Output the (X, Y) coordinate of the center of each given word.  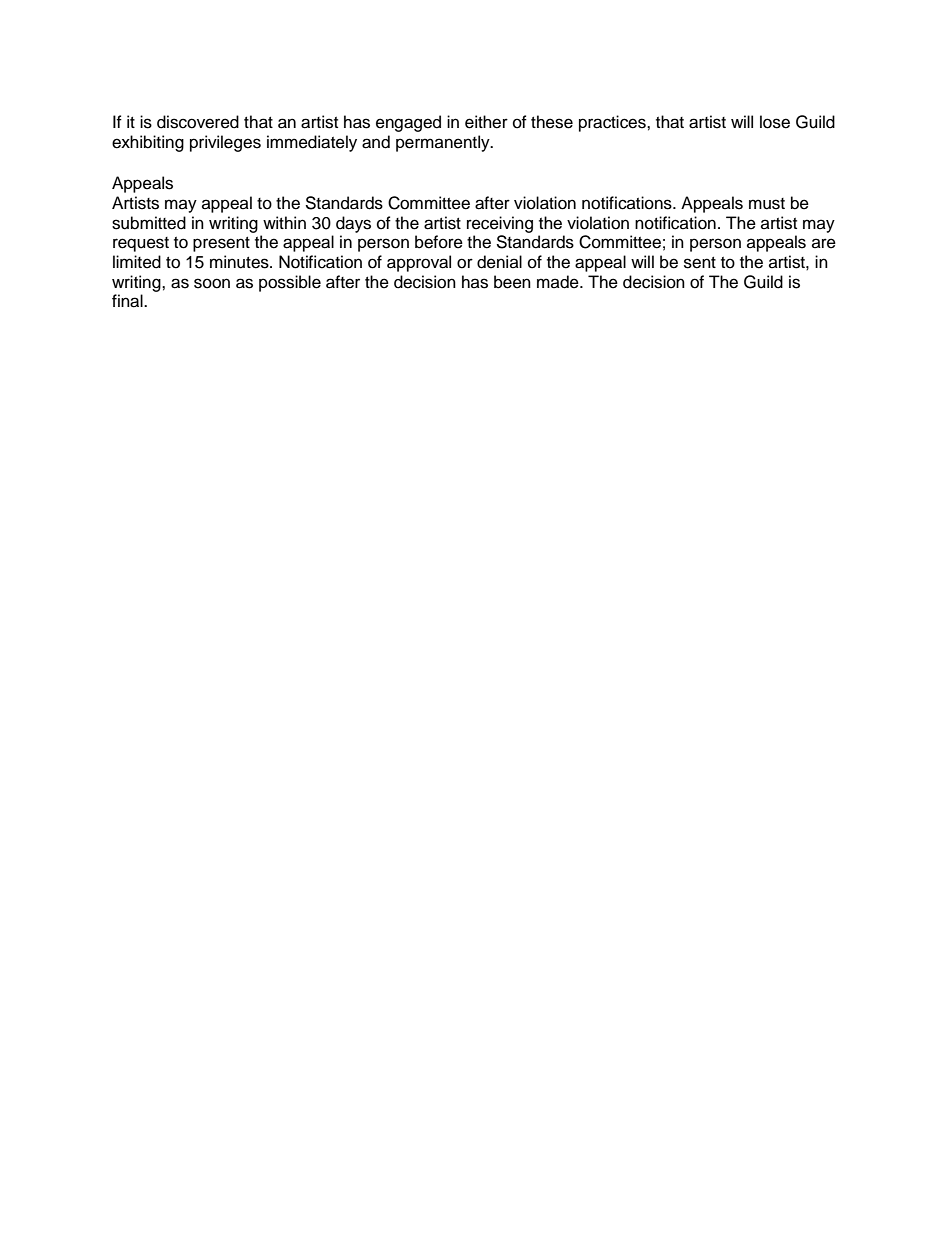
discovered (198, 122)
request (141, 244)
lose (775, 122)
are (824, 243)
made (559, 282)
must (767, 204)
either (486, 122)
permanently (444, 143)
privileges (225, 143)
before (439, 242)
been (512, 282)
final (128, 301)
